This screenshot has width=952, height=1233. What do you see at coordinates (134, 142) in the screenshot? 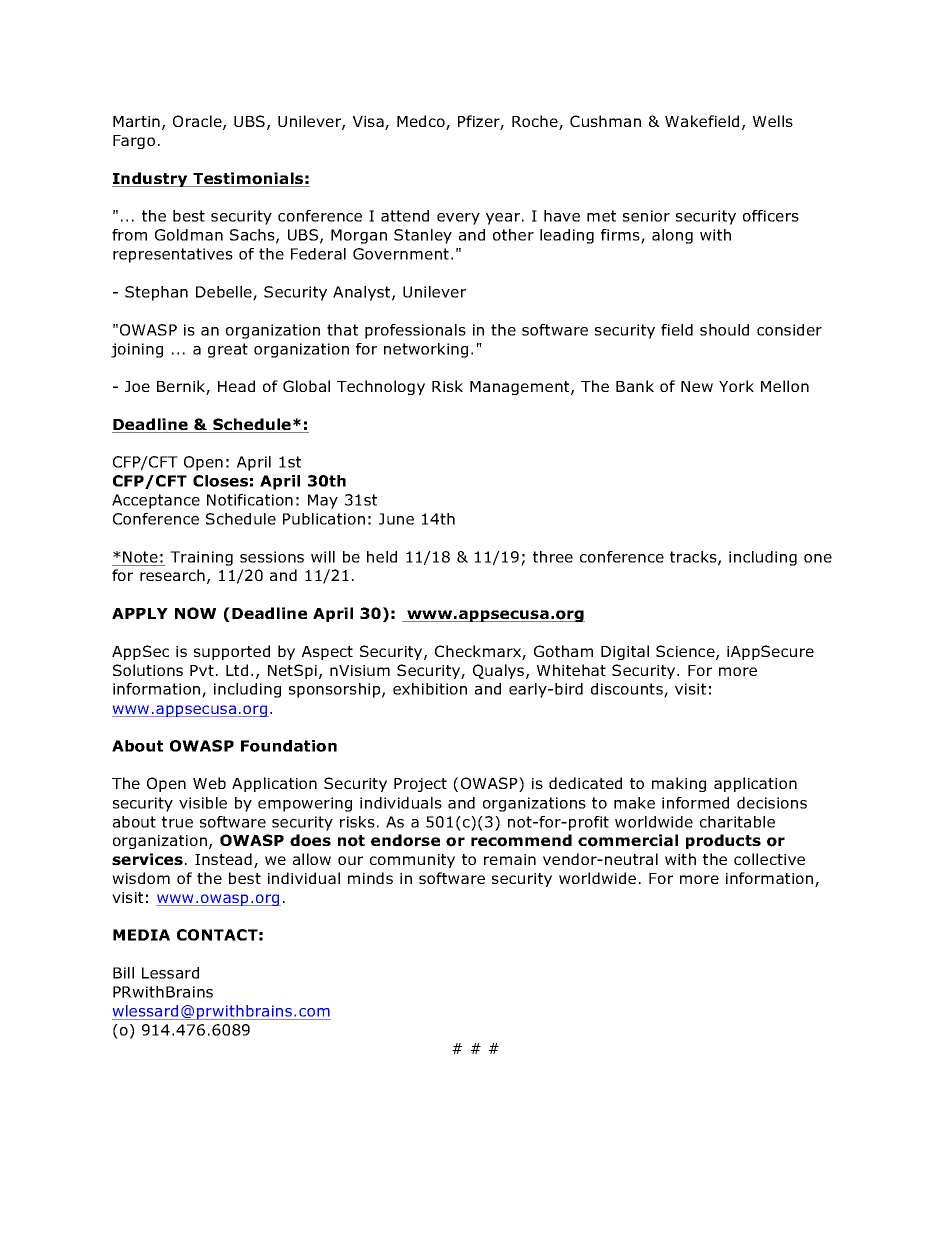
I see `Fargo` at bounding box center [134, 142].
